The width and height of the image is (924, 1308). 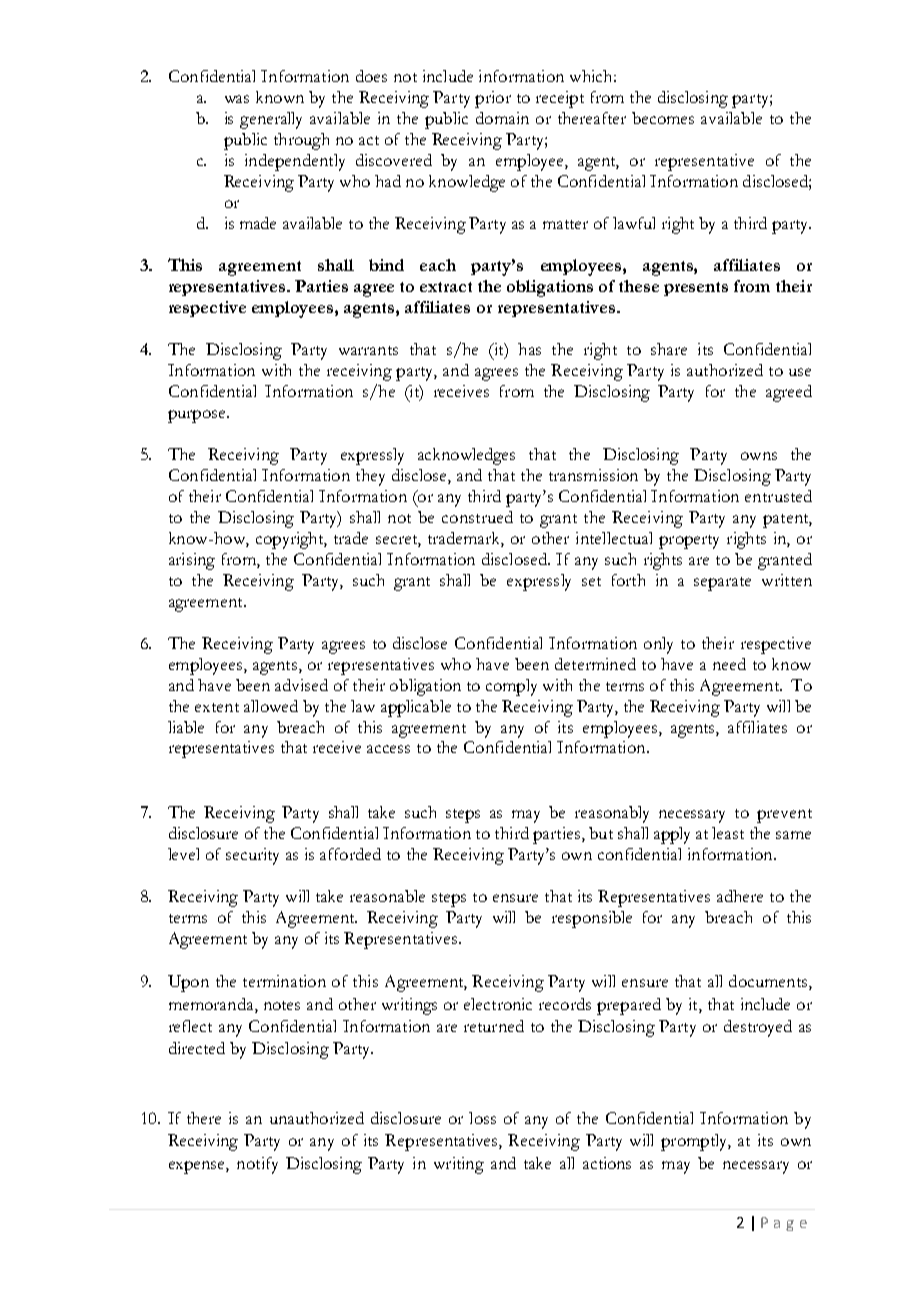 What do you see at coordinates (493, 99) in the image?
I see `prior` at bounding box center [493, 99].
